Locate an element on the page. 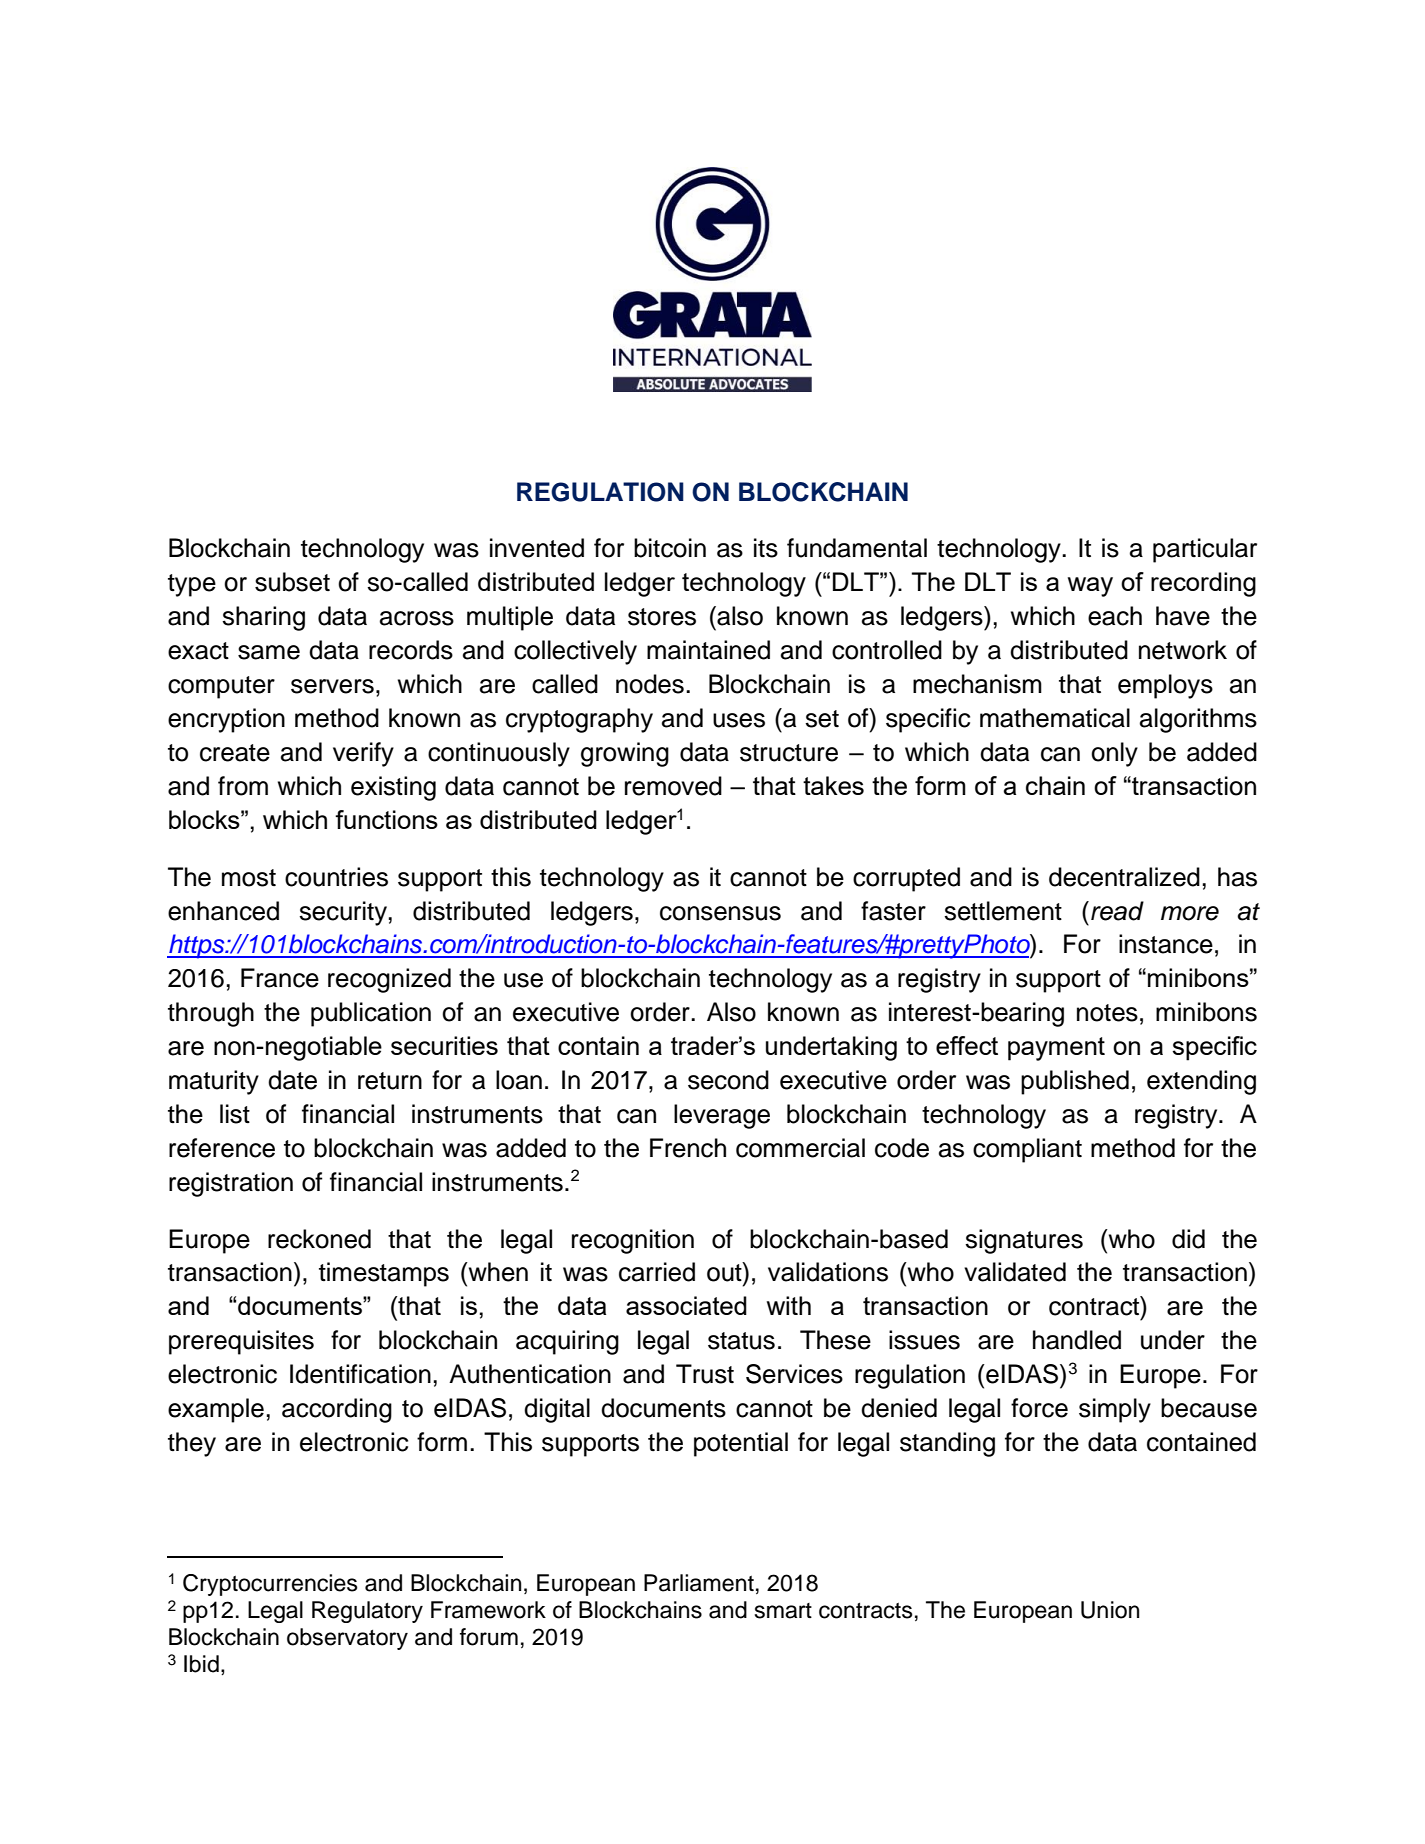 The image size is (1425, 1844). published is located at coordinates (1075, 1082).
